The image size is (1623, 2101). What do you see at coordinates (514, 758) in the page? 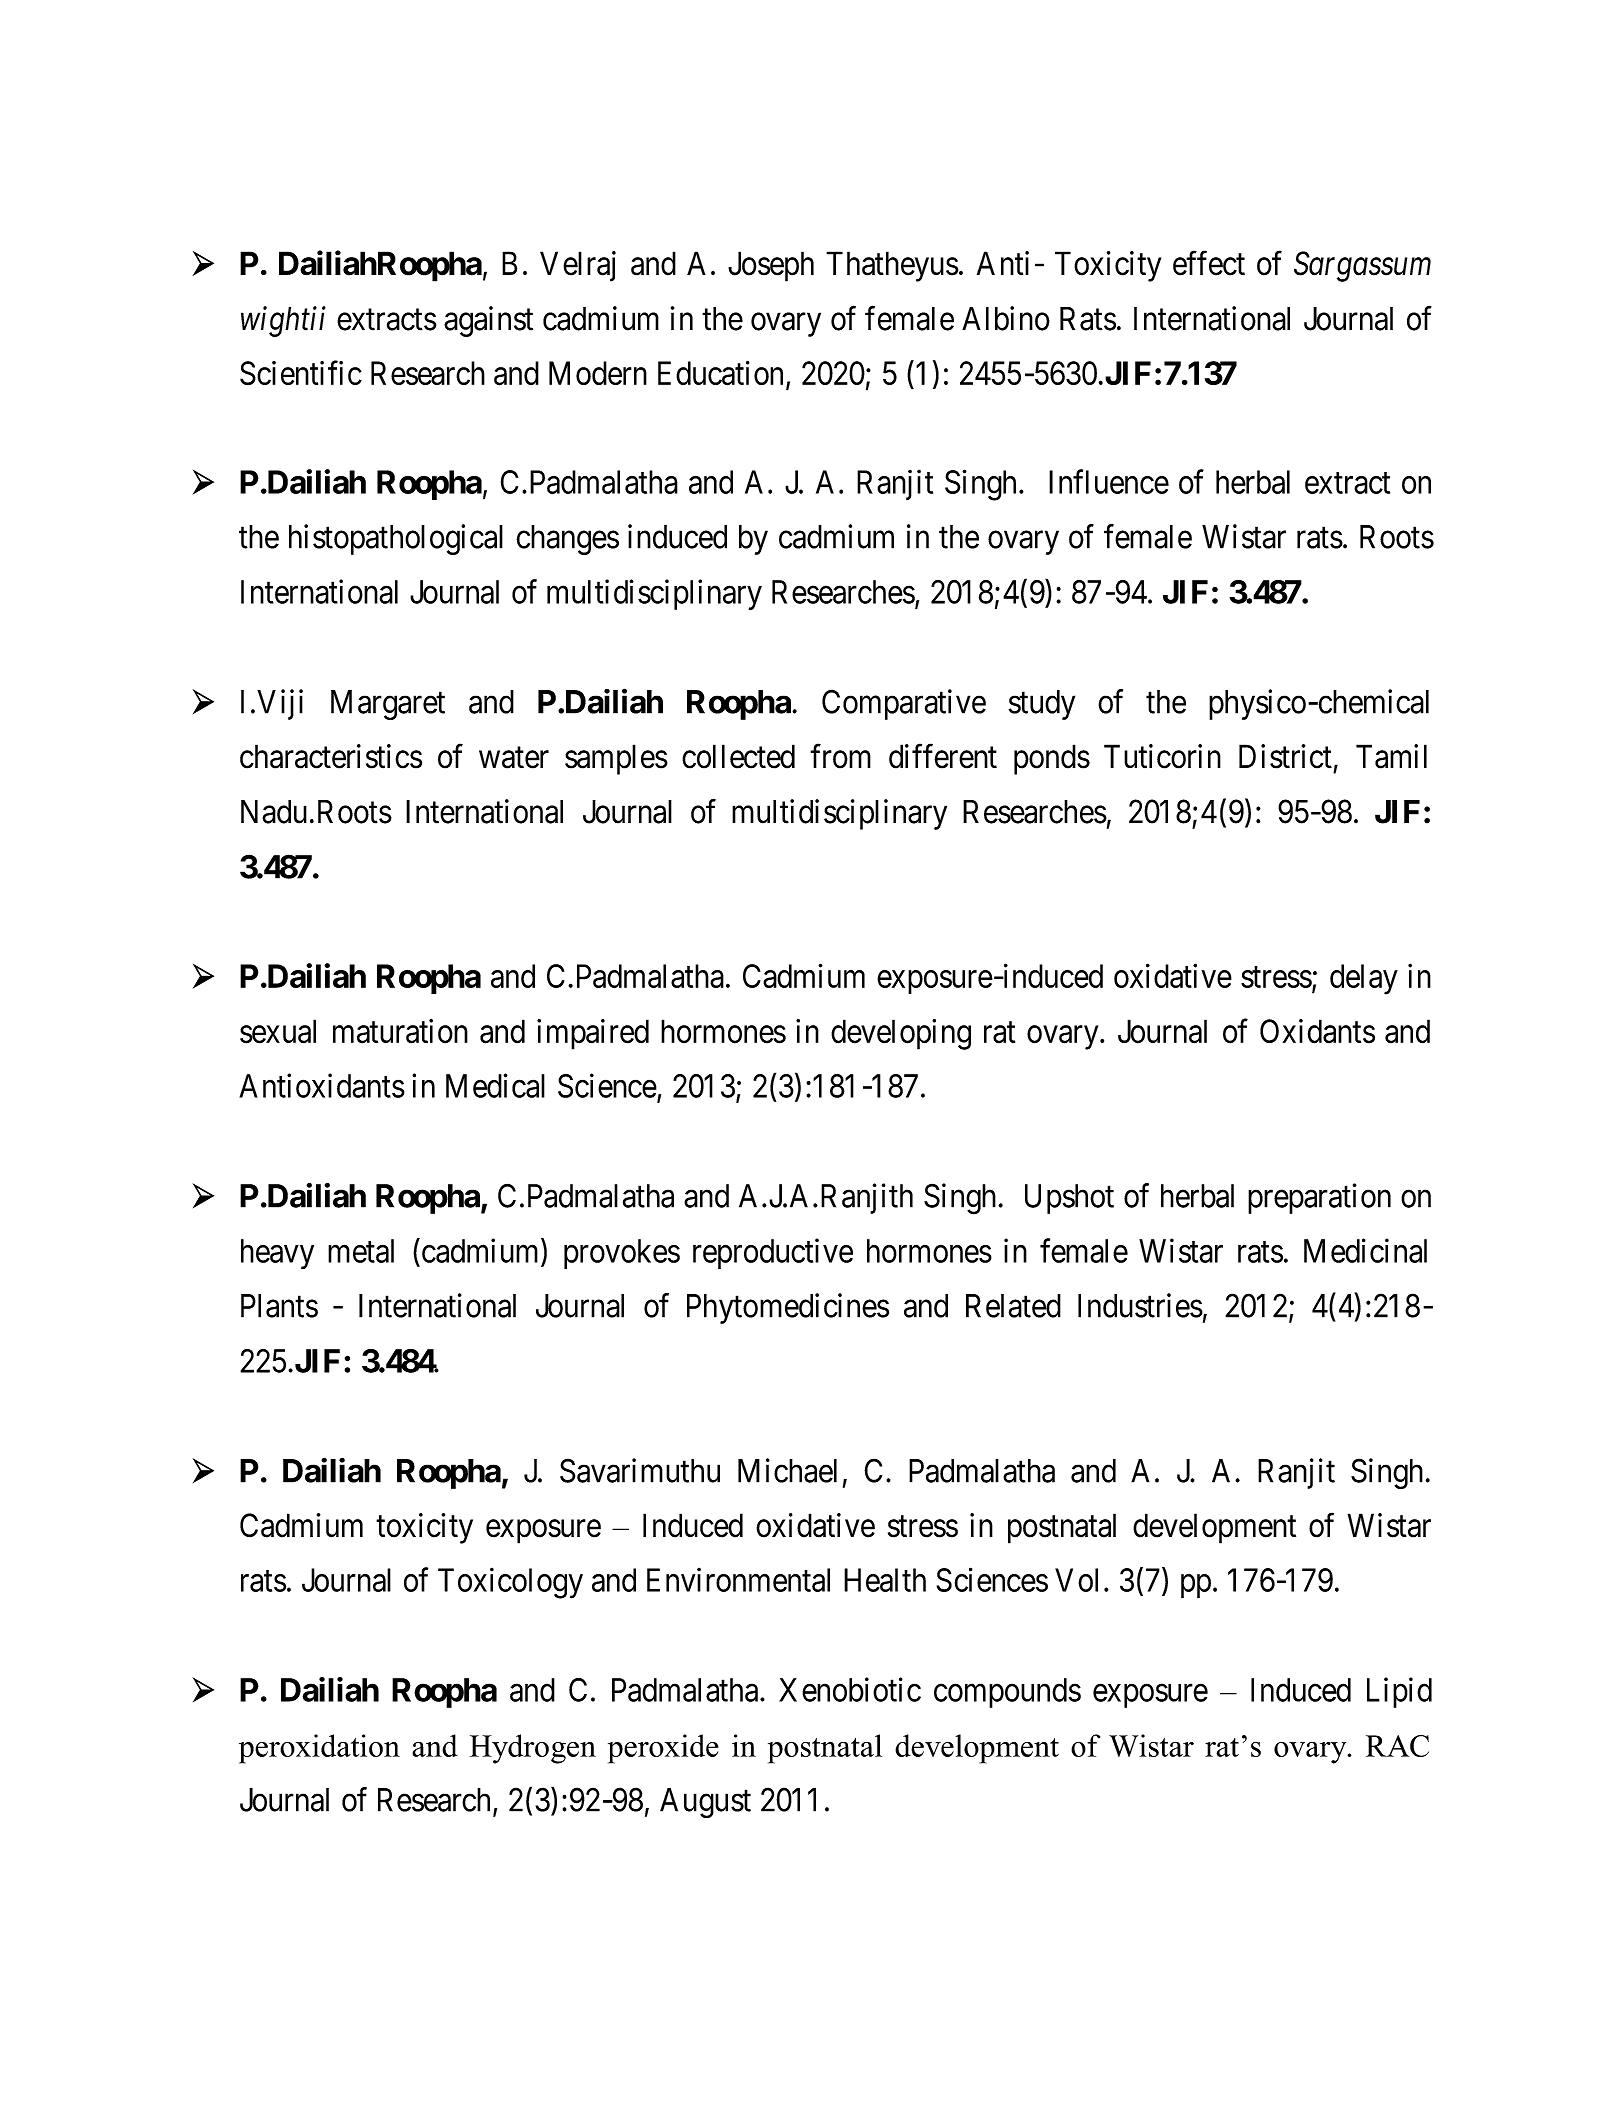
I see `water` at bounding box center [514, 758].
